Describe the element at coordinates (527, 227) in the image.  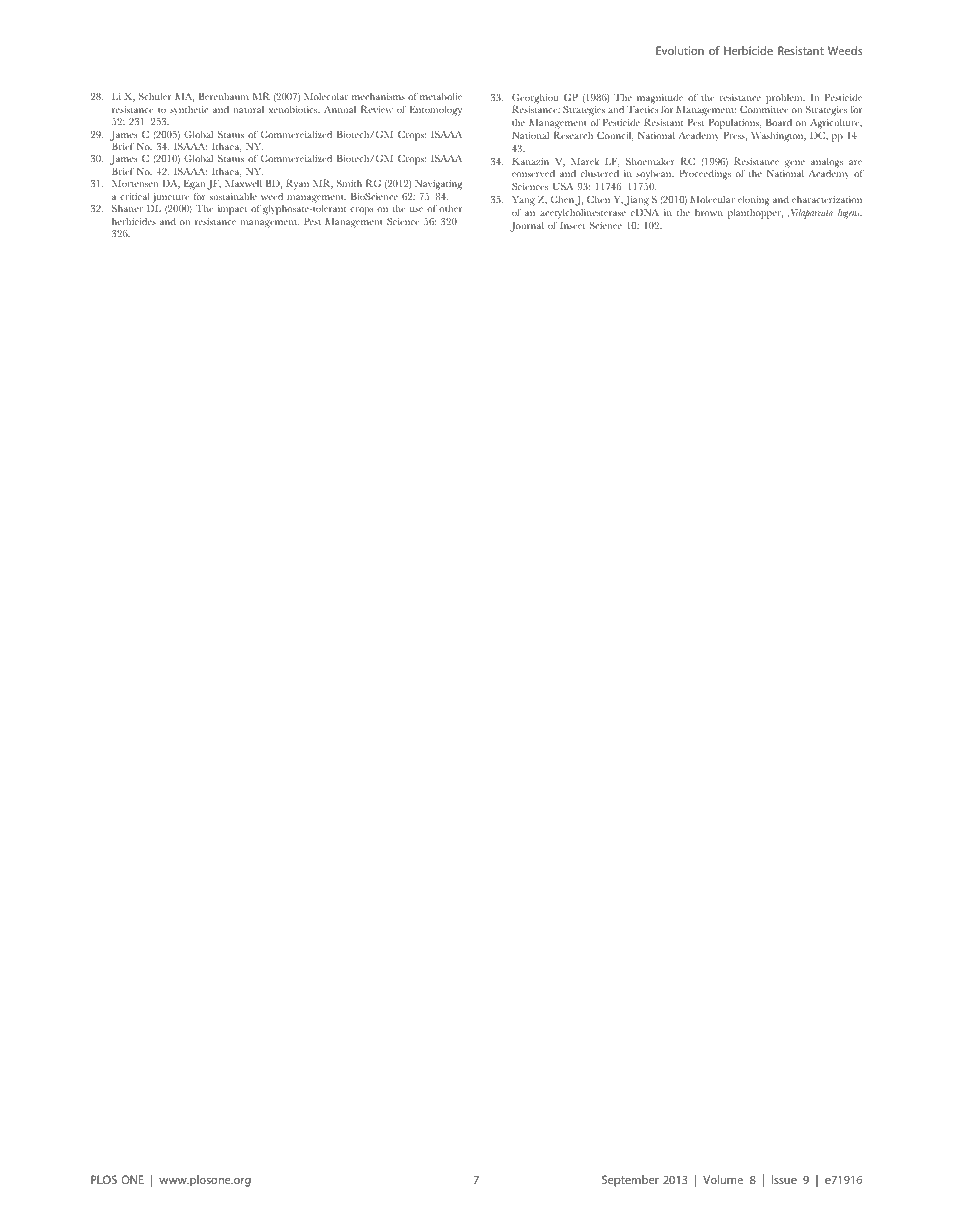
I see `Journal` at that location.
